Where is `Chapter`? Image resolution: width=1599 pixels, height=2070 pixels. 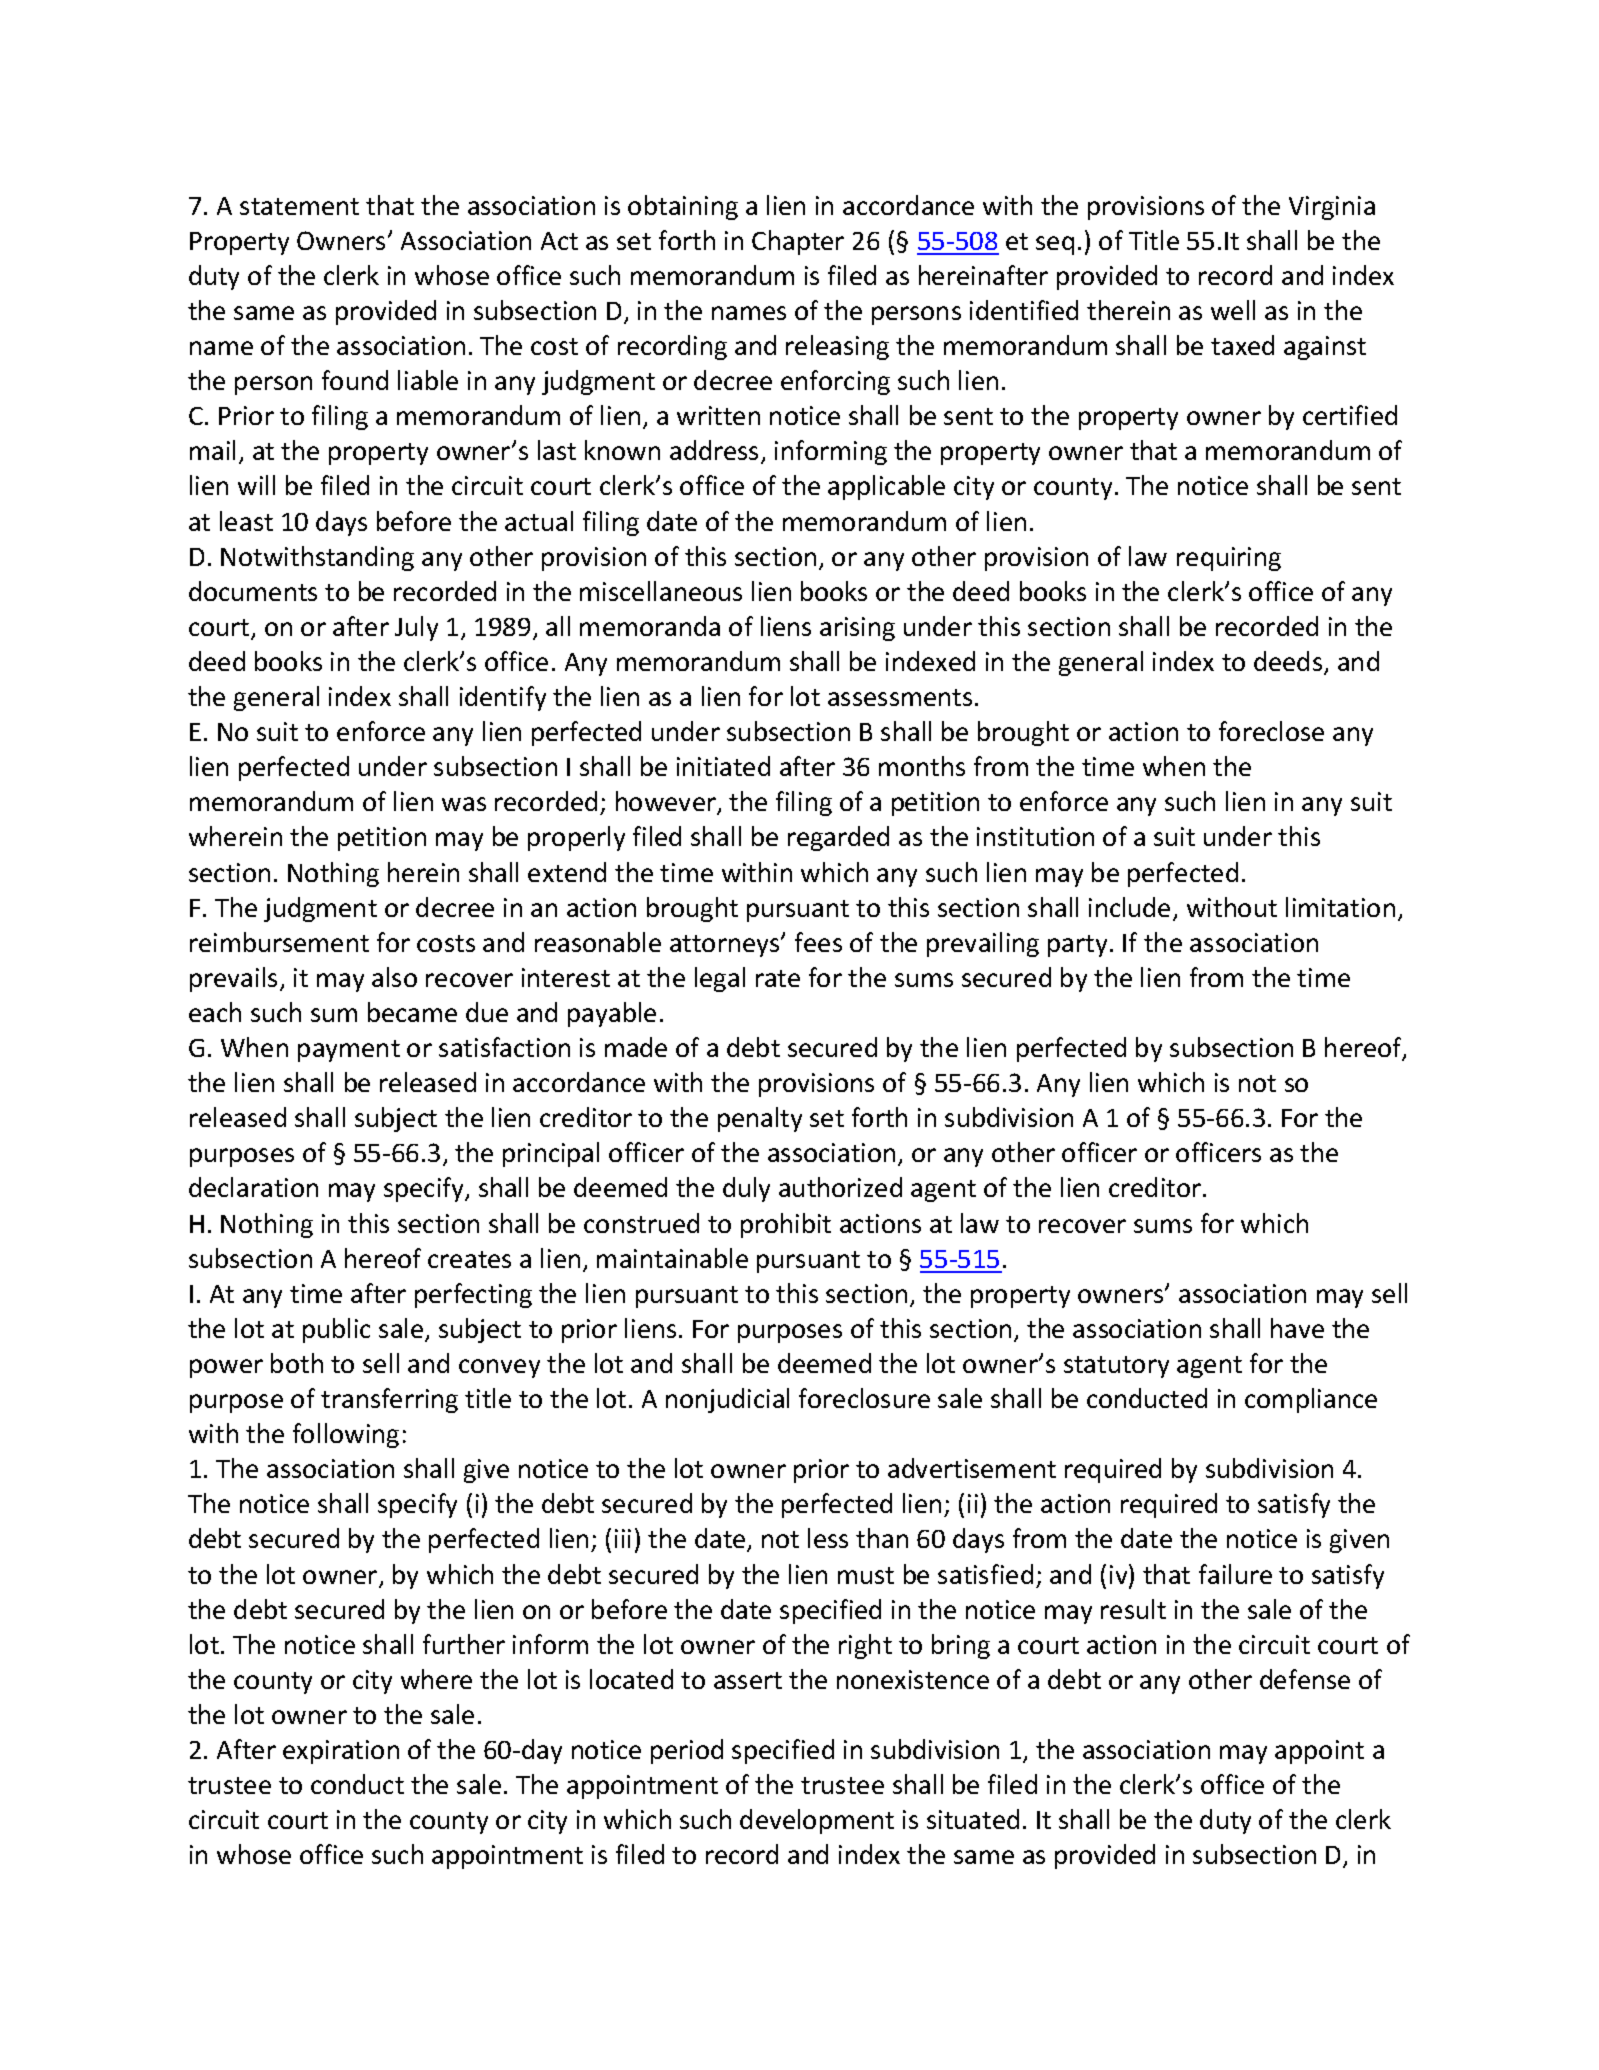 Chapter is located at coordinates (798, 242).
